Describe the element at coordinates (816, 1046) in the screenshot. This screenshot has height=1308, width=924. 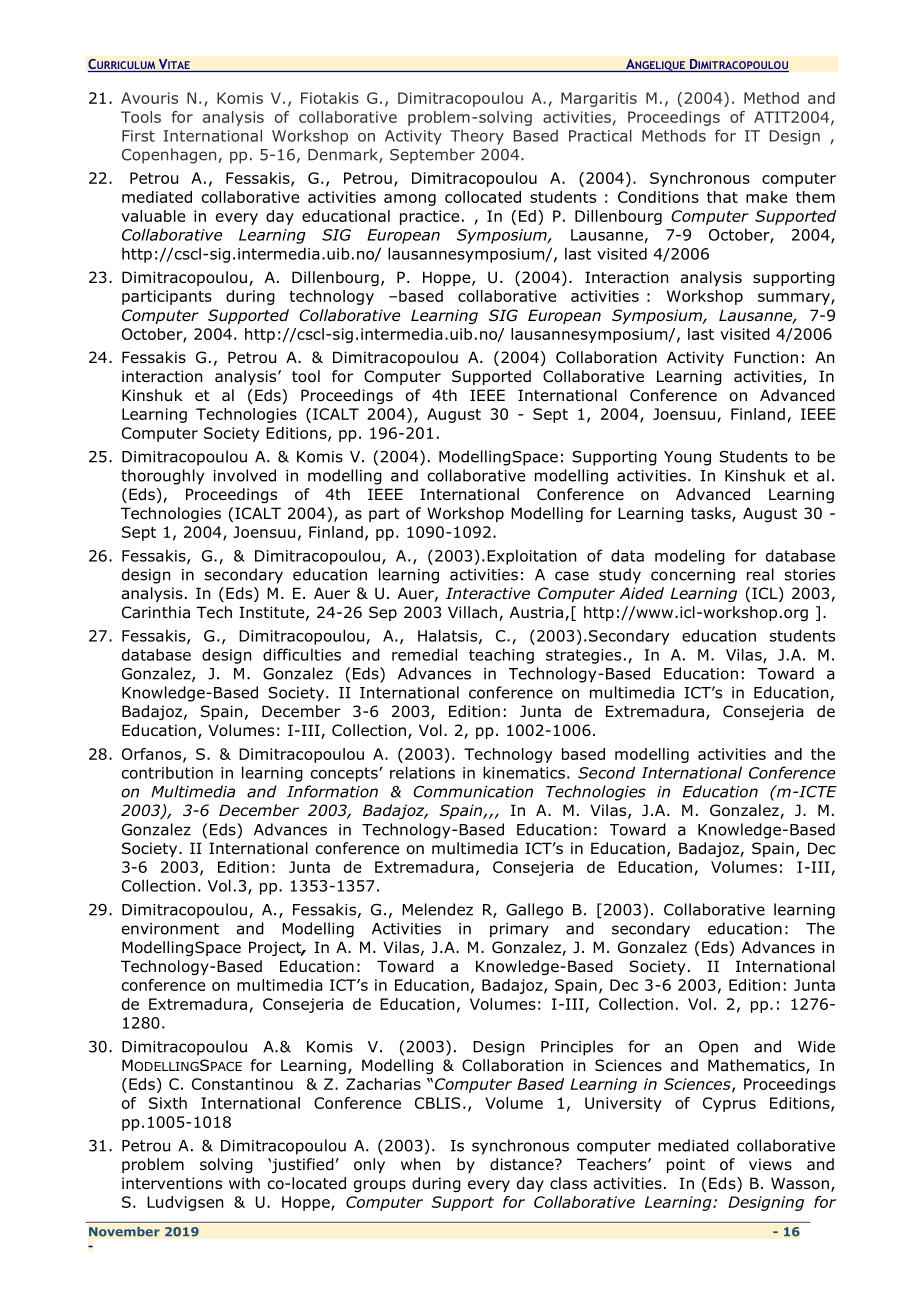
I see `Wide` at that location.
